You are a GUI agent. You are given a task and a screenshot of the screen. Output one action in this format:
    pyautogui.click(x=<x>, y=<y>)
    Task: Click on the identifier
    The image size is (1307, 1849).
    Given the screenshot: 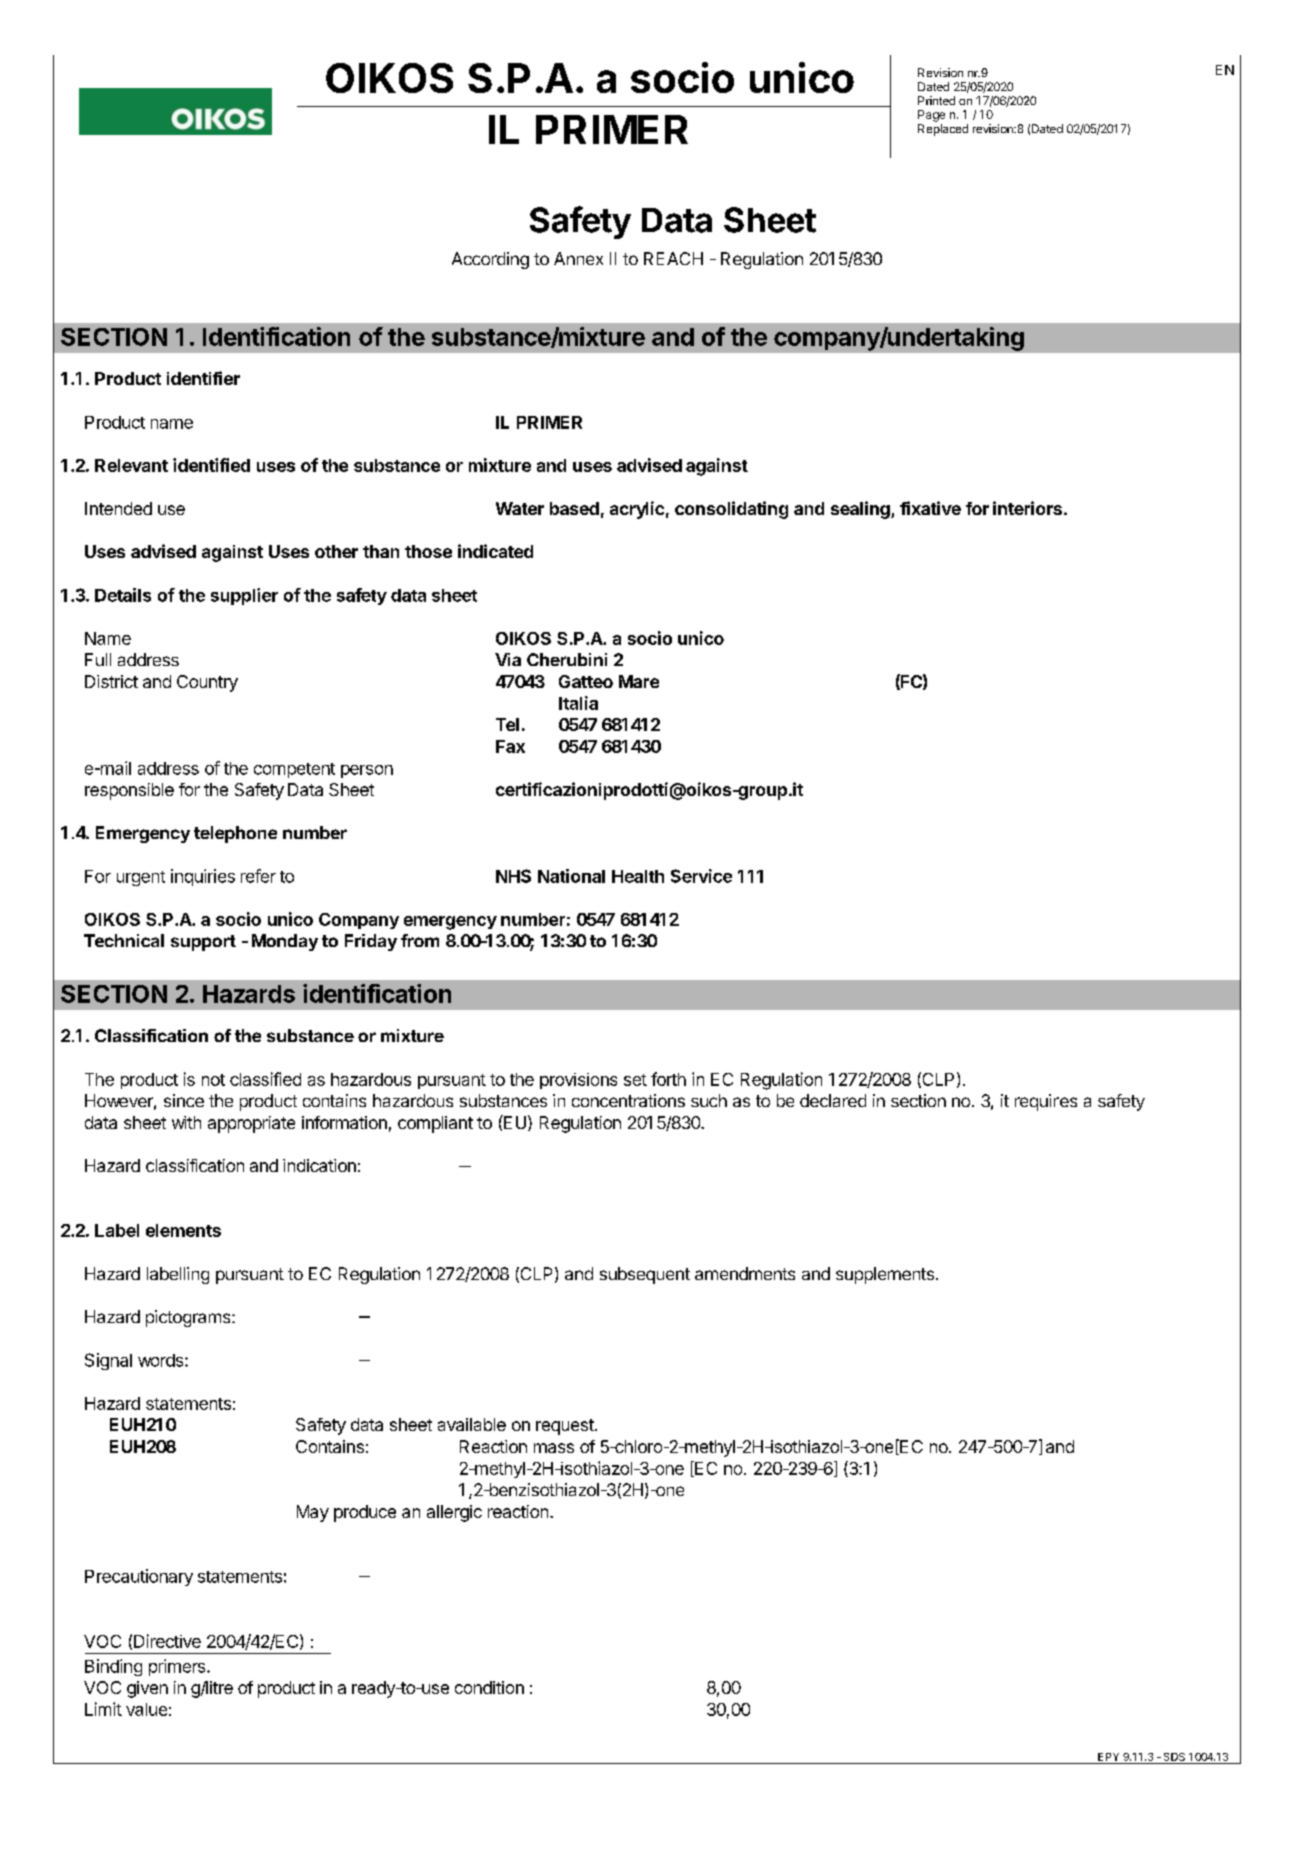 What is the action you would take?
    pyautogui.click(x=203, y=378)
